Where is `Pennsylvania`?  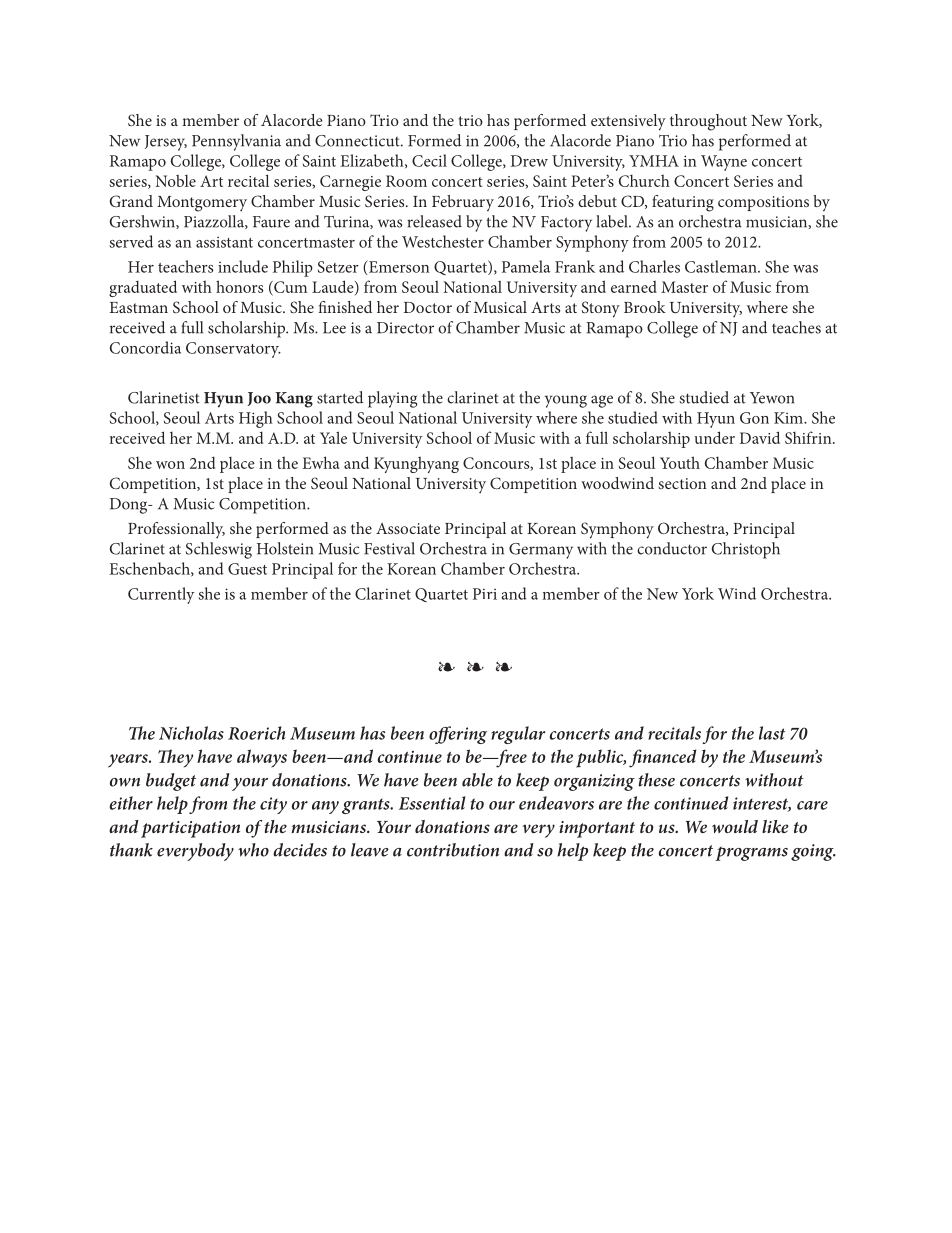 Pennsylvania is located at coordinates (236, 142).
